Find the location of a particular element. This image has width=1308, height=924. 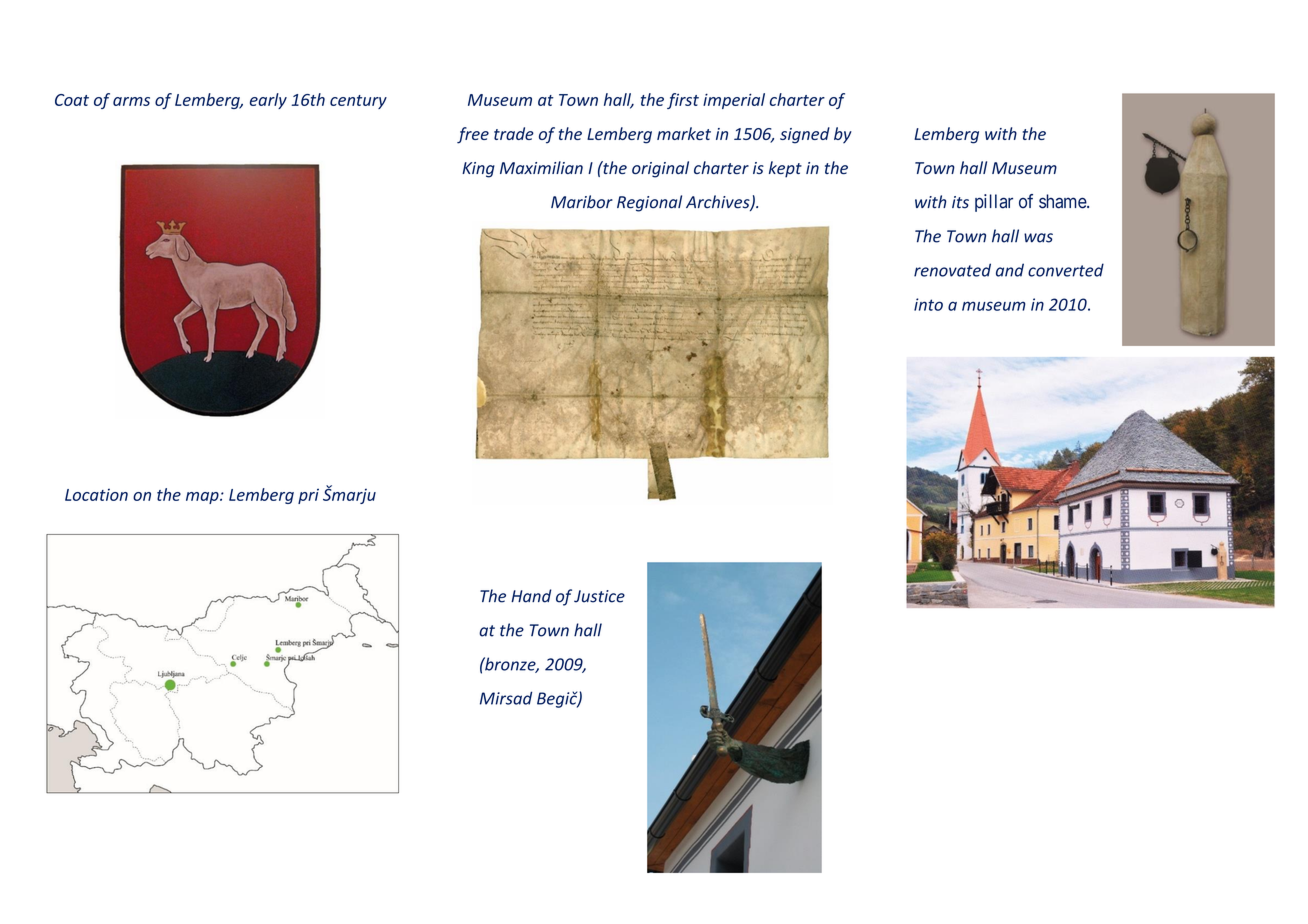

signed is located at coordinates (805, 135).
